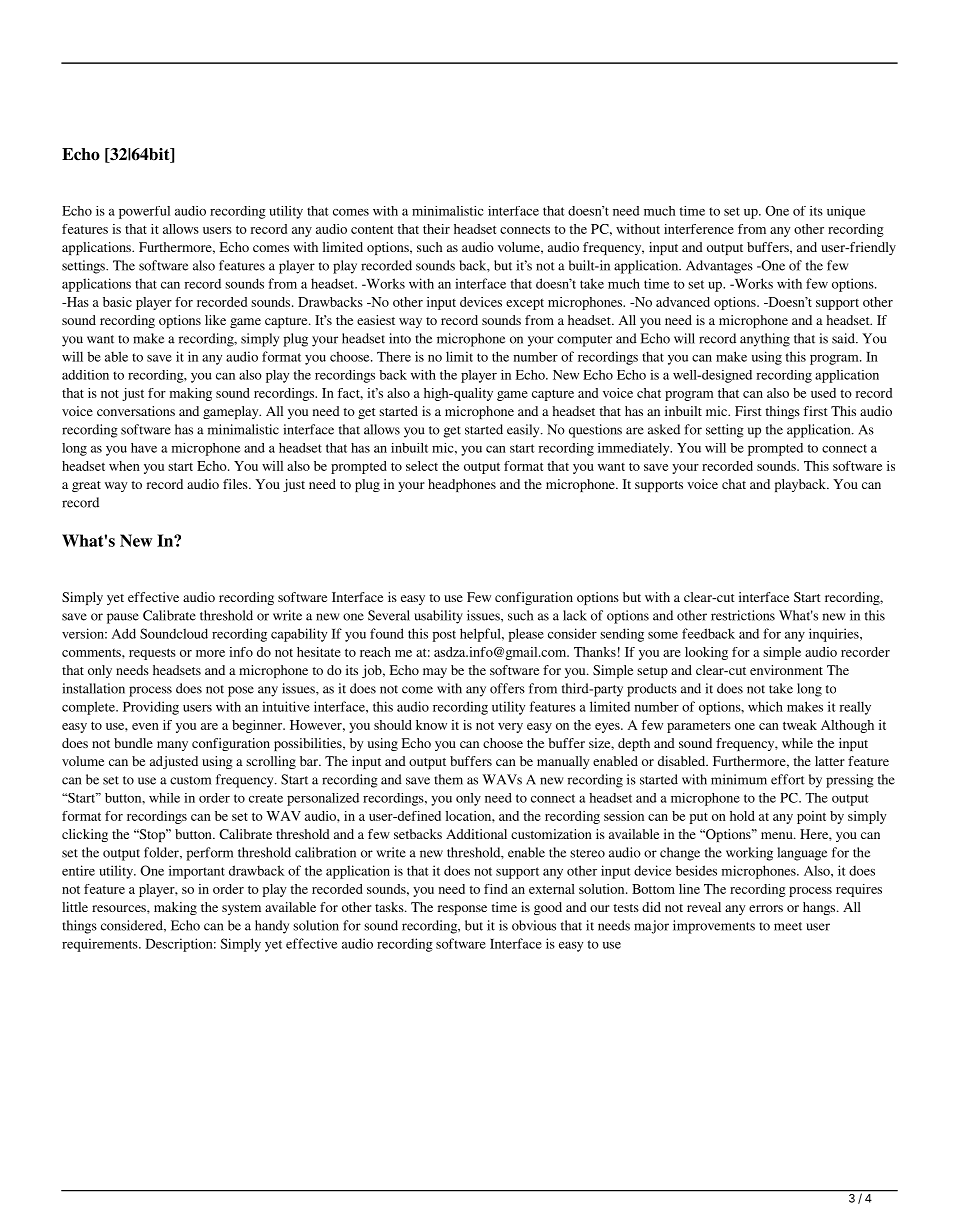 The height and width of the page is (1232, 959). What do you see at coordinates (120, 908) in the page?
I see `resources` at bounding box center [120, 908].
